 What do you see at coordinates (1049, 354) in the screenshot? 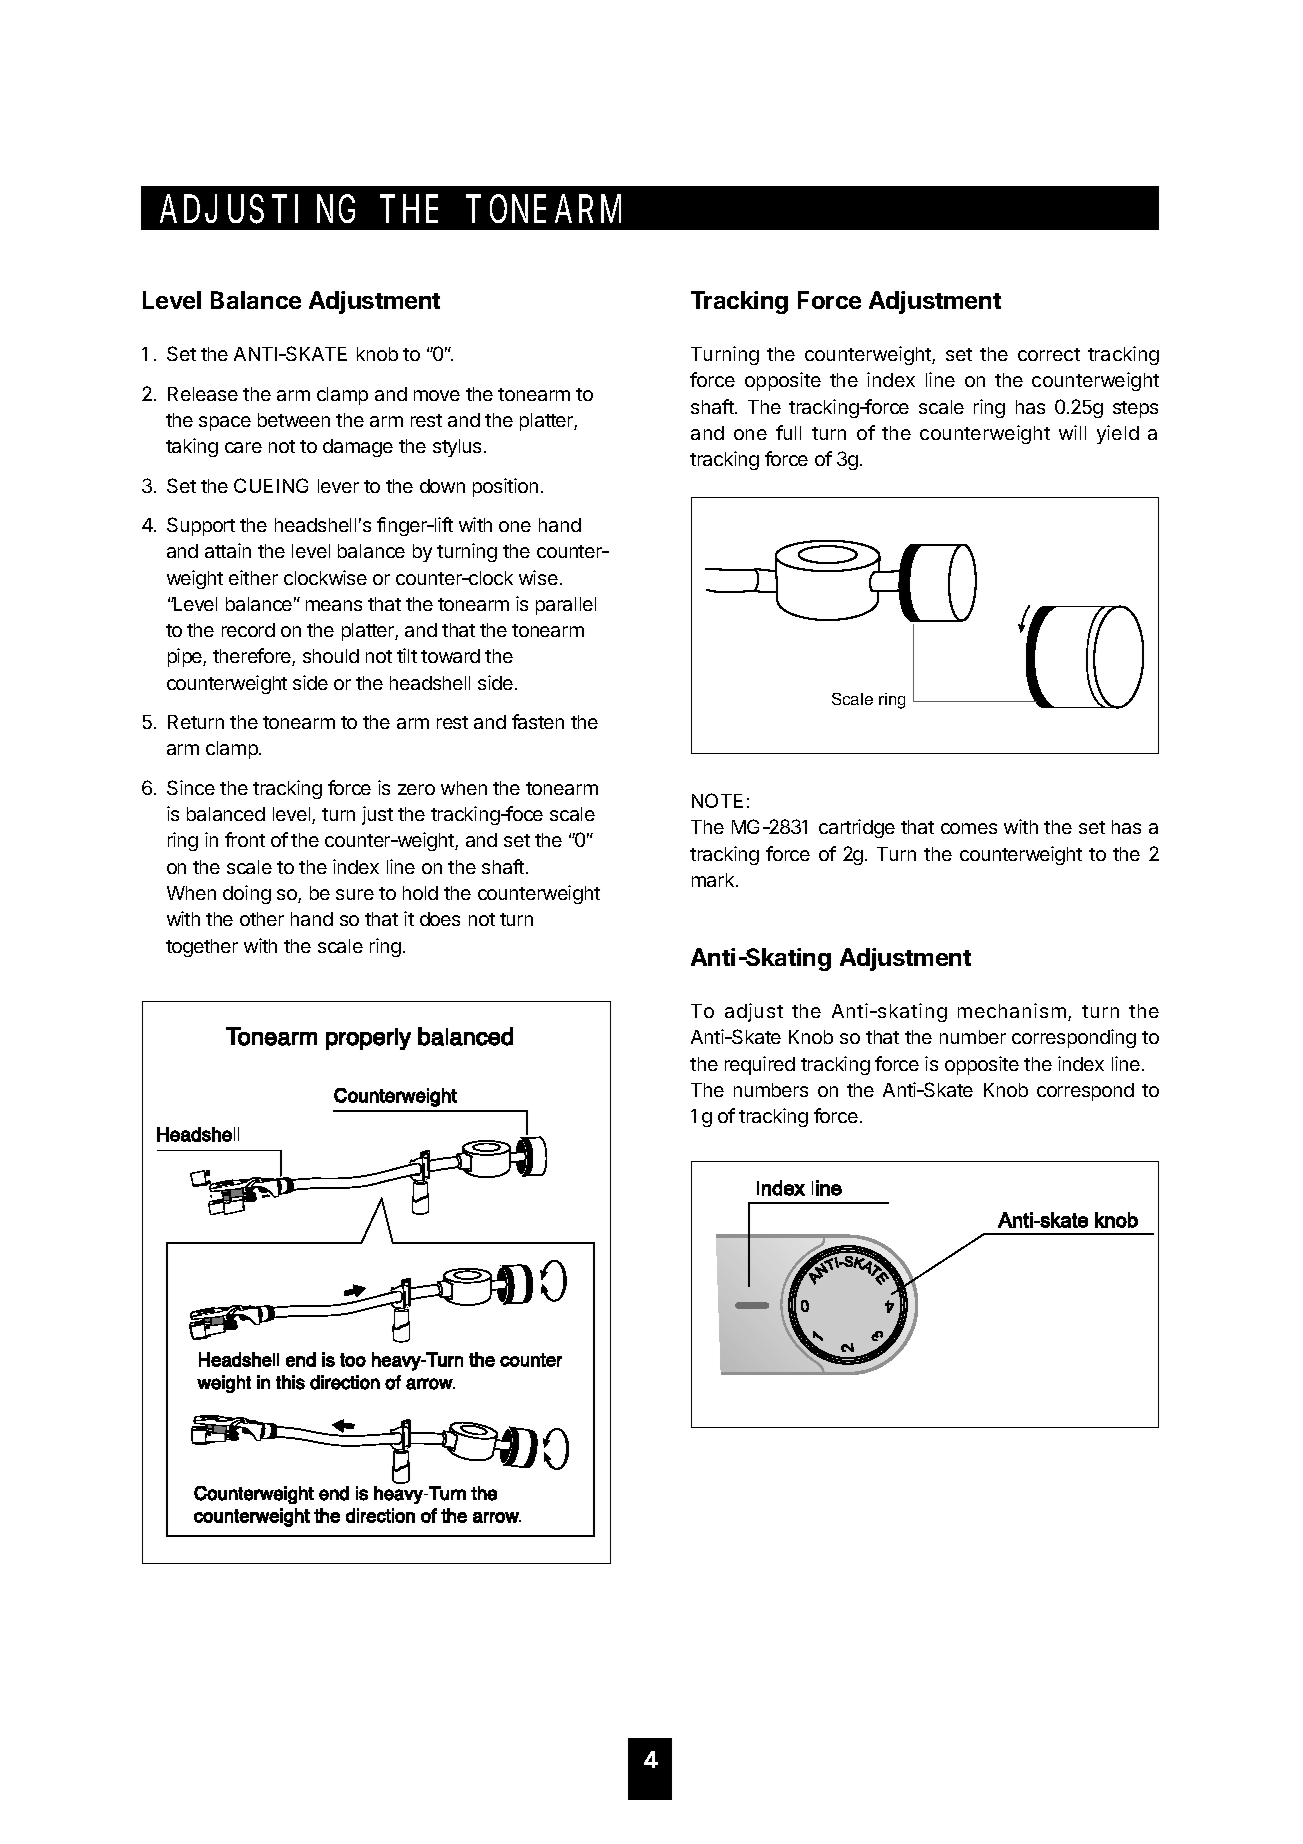
I see `correct` at bounding box center [1049, 354].
